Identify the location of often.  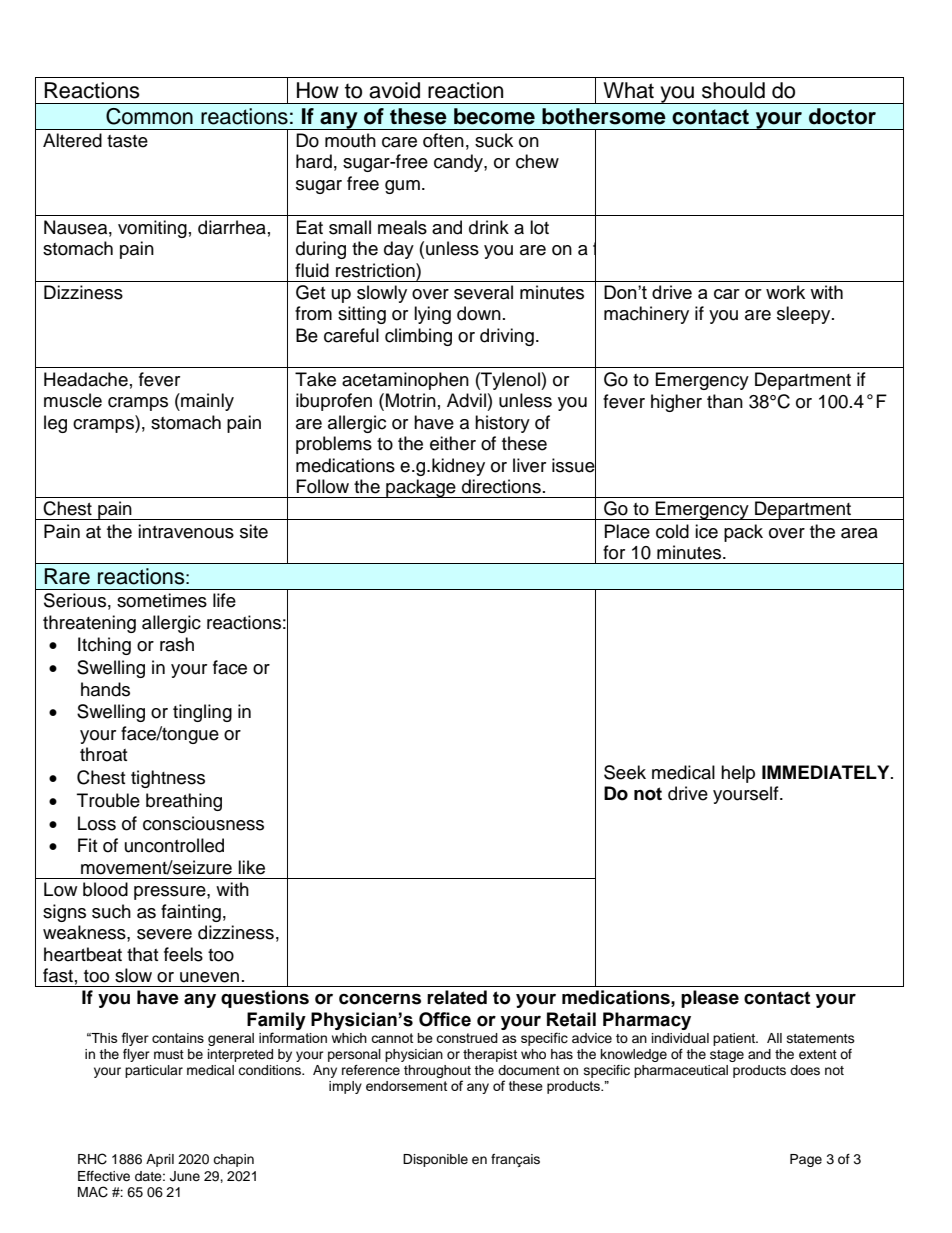
(443, 140).
